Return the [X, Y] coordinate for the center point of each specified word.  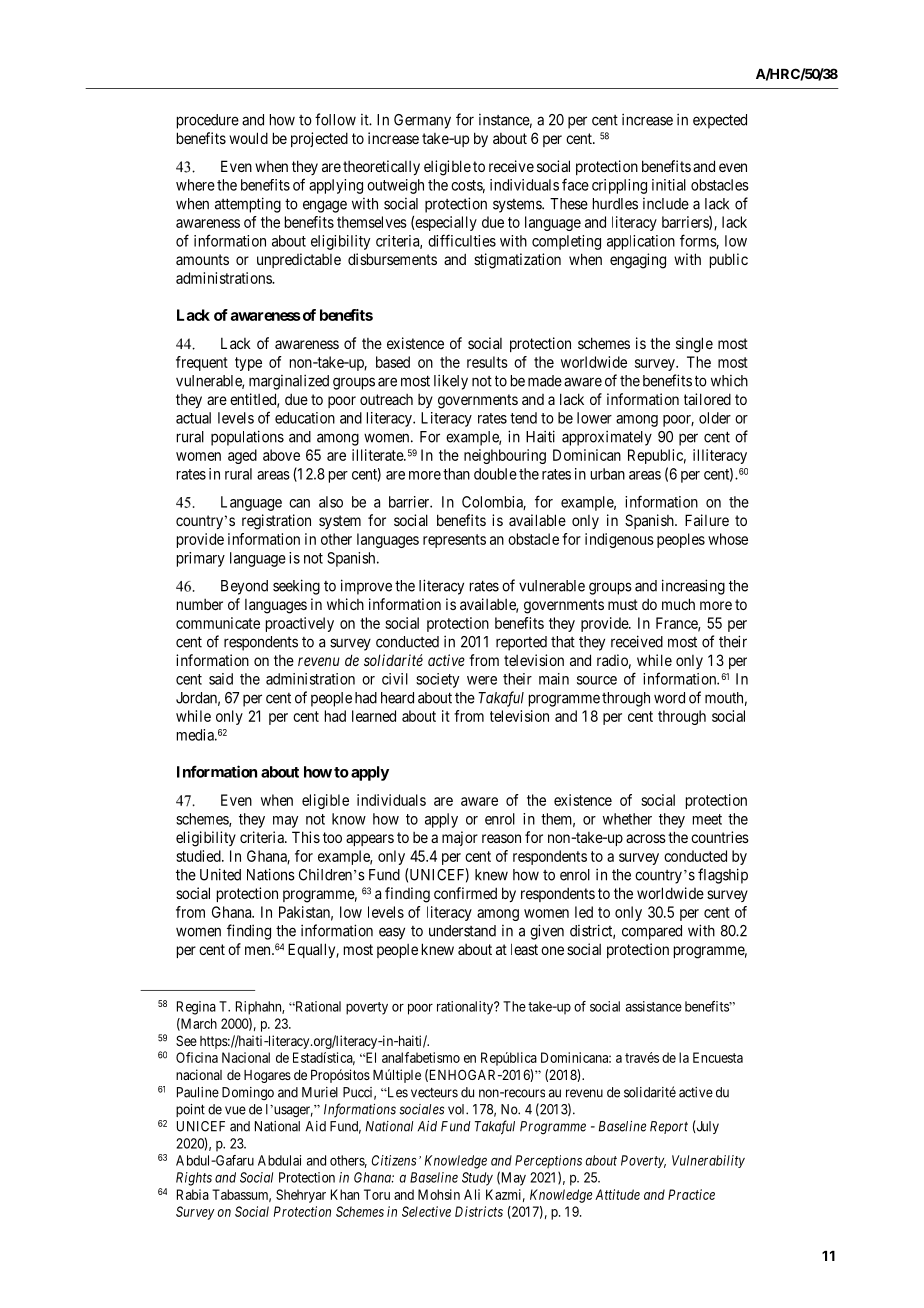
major [460, 838]
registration [276, 522]
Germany [422, 121]
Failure [707, 520]
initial [669, 185]
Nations [271, 874]
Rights [194, 1179]
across [646, 838]
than [456, 474]
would [248, 138]
